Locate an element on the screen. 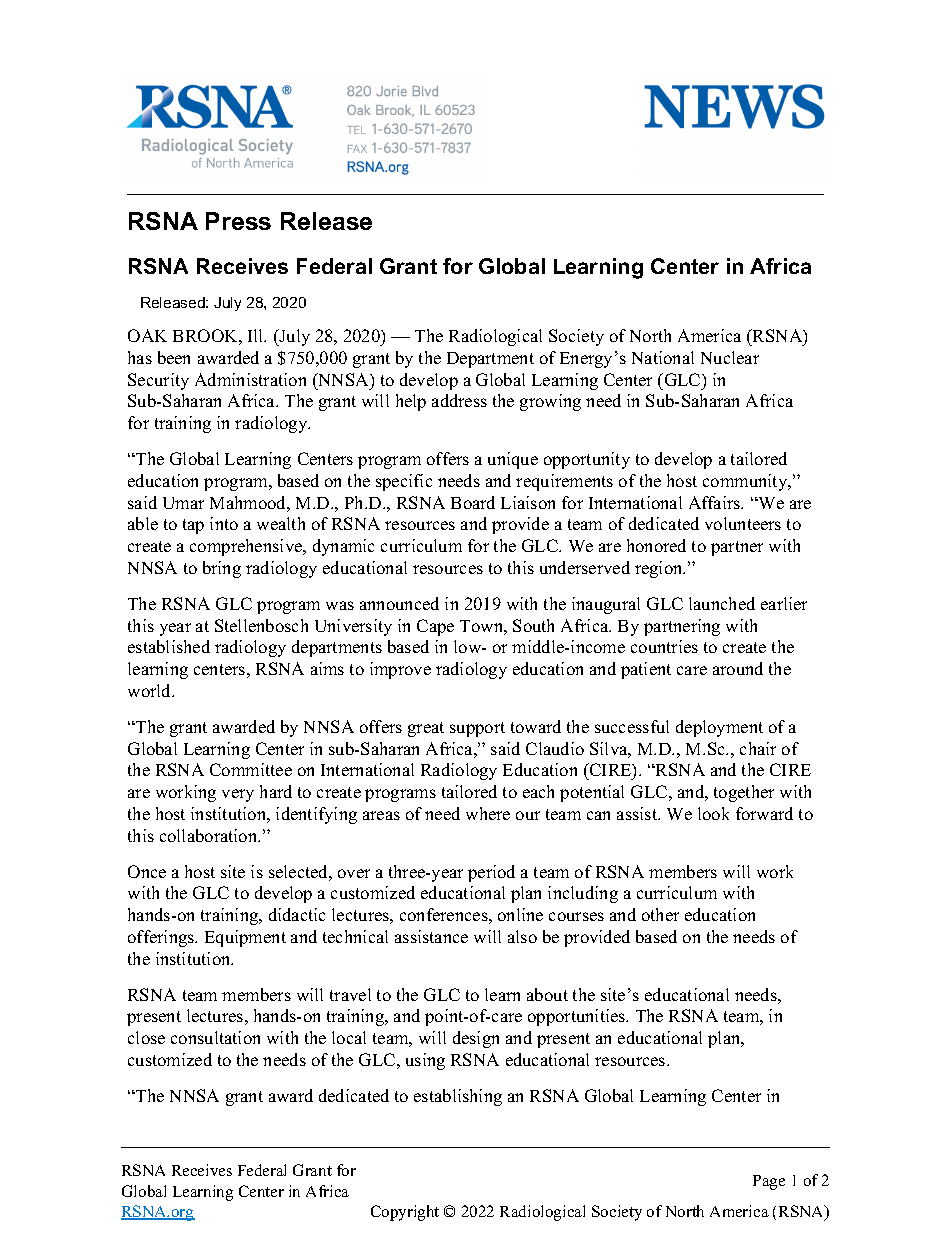 This screenshot has height=1233, width=952. support is located at coordinates (477, 729).
